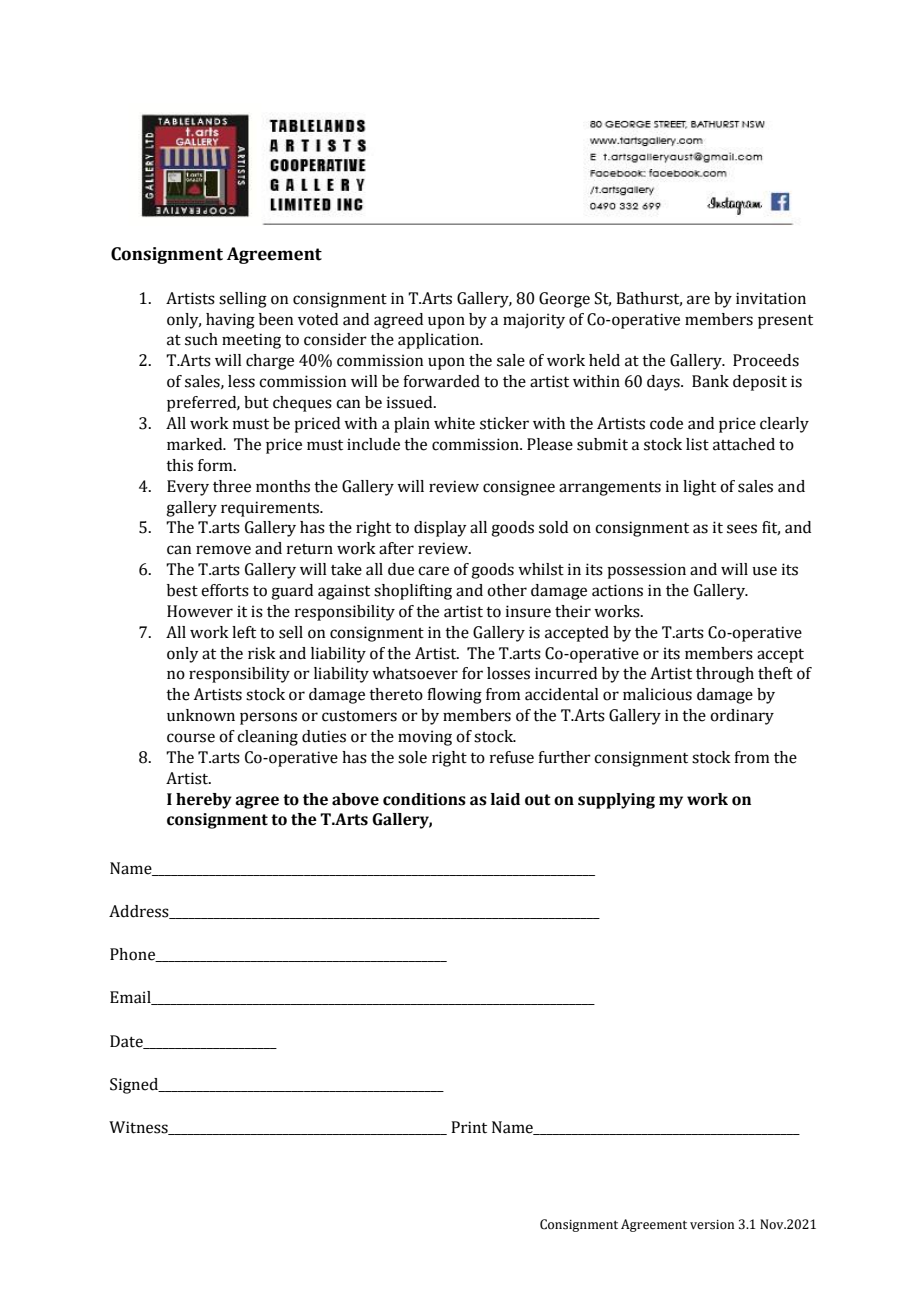 This screenshot has height=1308, width=924. I want to click on supplying, so click(616, 801).
